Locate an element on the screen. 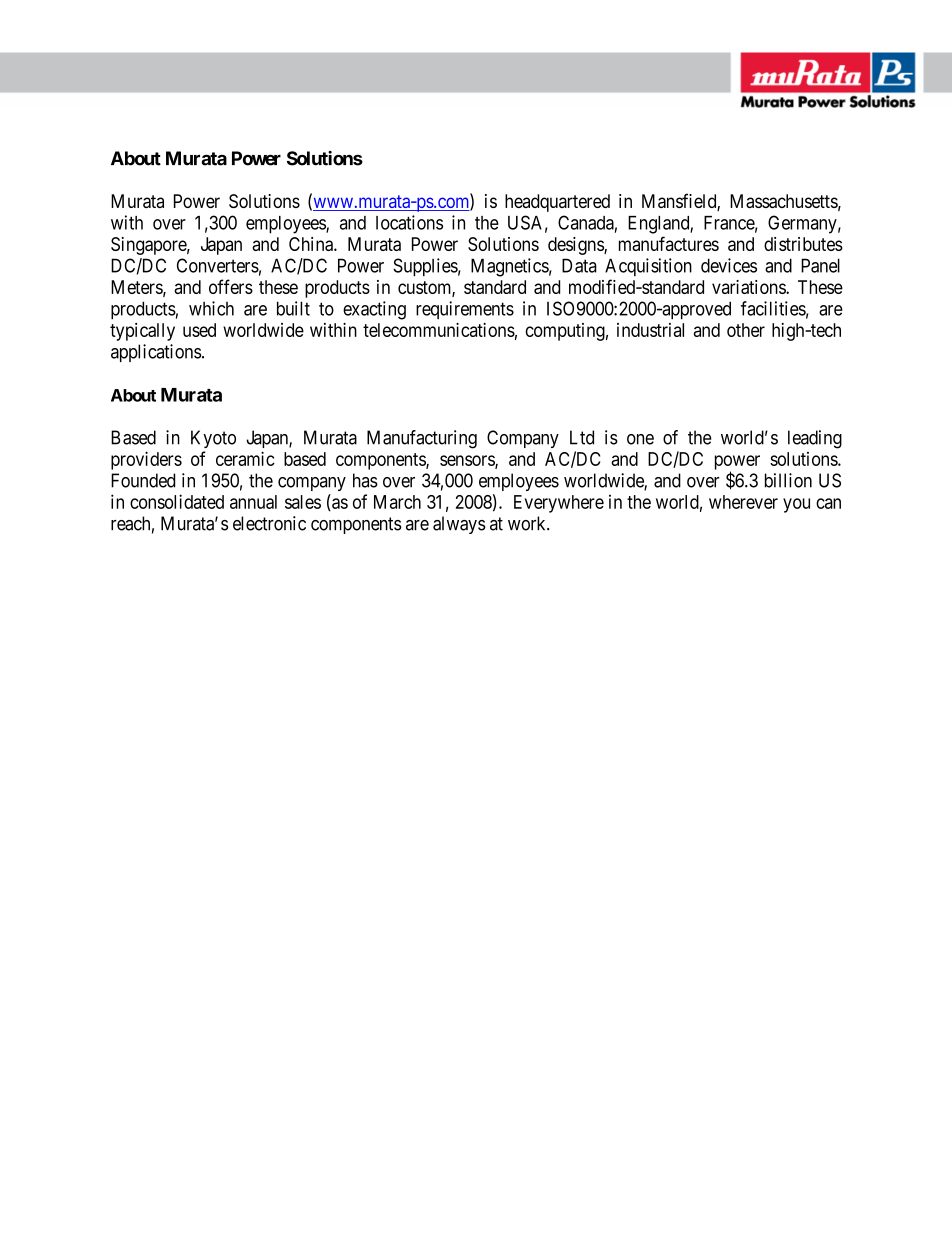 The width and height of the screenshot is (952, 1233). China is located at coordinates (312, 244).
